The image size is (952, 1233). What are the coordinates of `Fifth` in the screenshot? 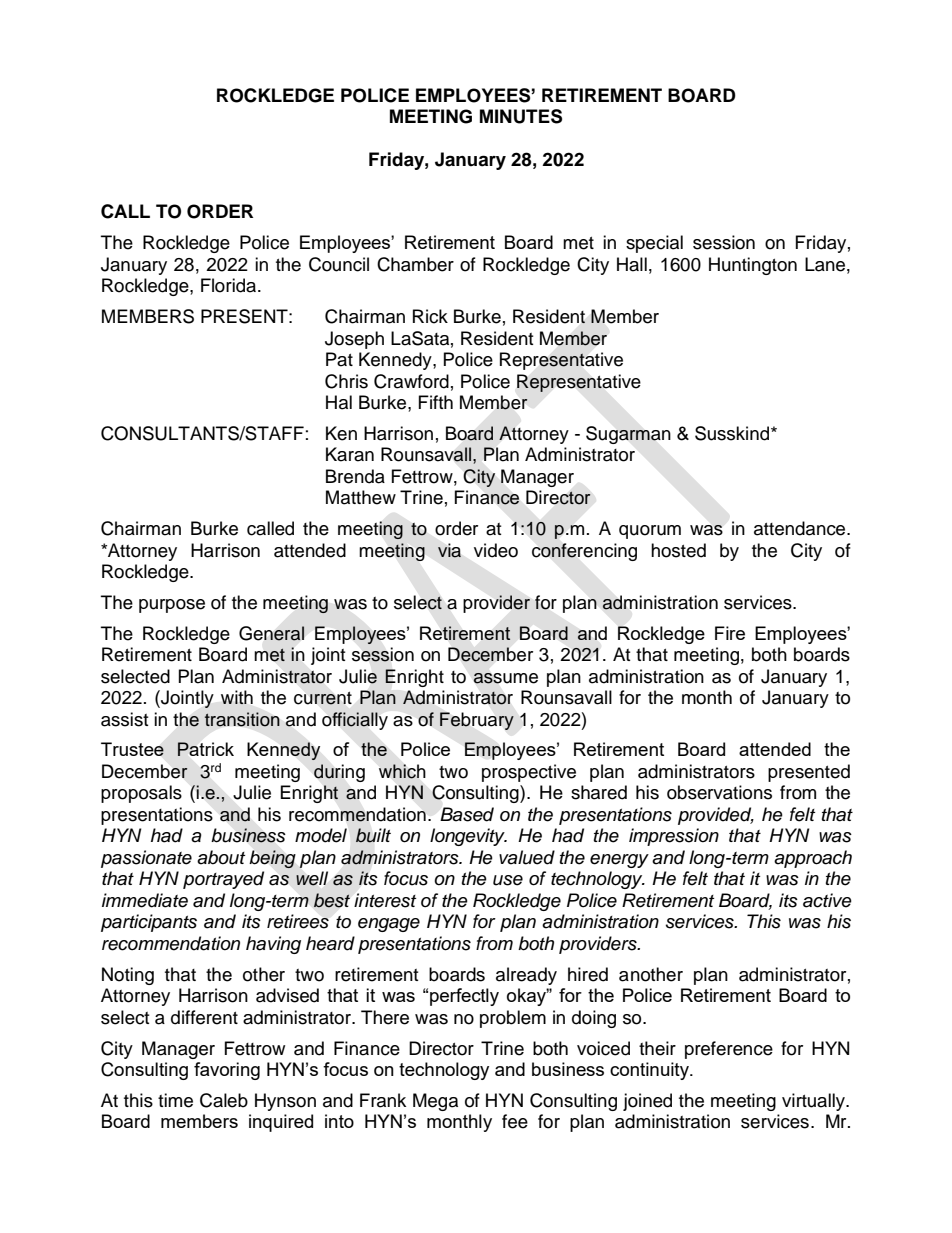 It's located at (436, 402).
